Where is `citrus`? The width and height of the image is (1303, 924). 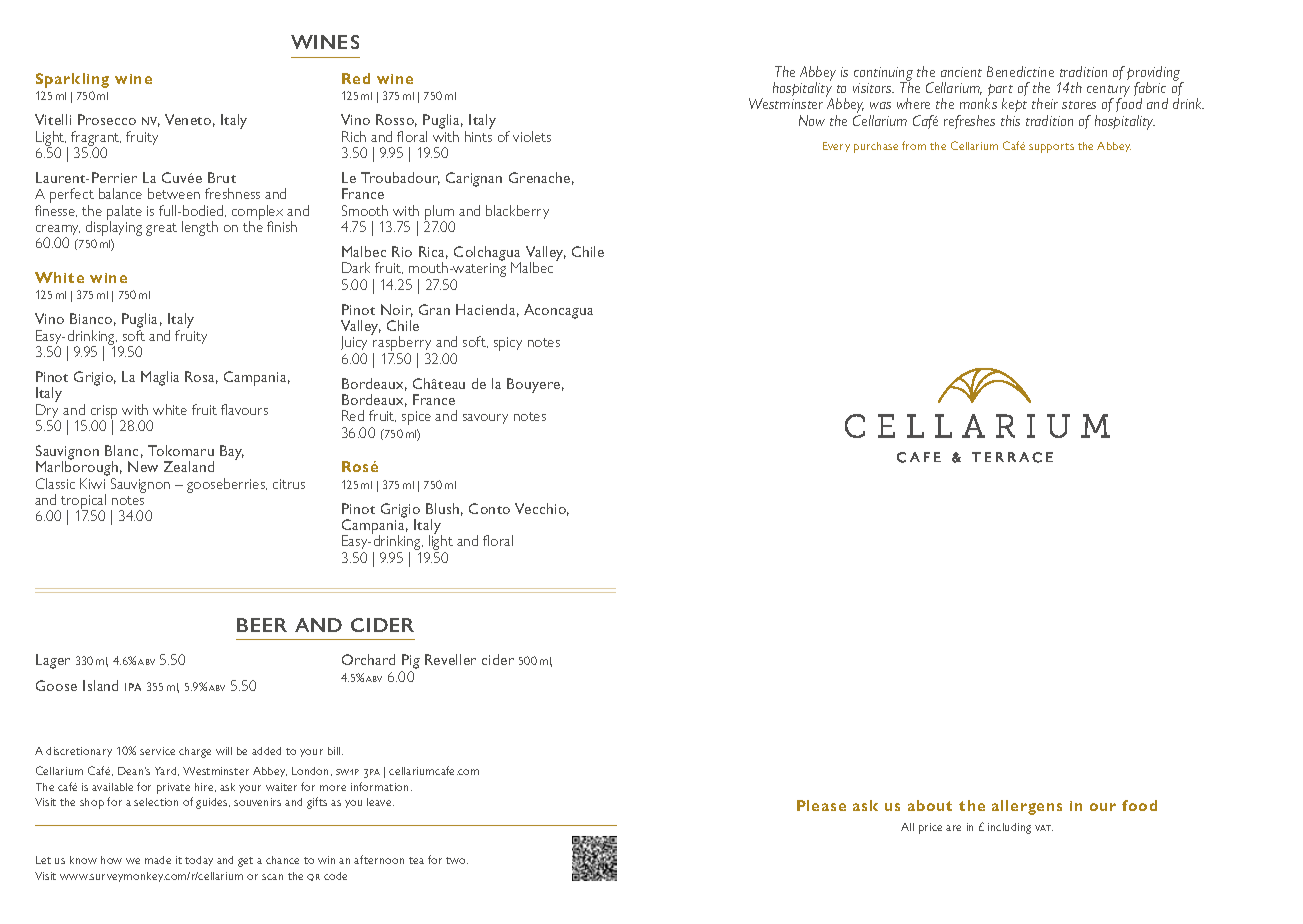 citrus is located at coordinates (289, 484).
